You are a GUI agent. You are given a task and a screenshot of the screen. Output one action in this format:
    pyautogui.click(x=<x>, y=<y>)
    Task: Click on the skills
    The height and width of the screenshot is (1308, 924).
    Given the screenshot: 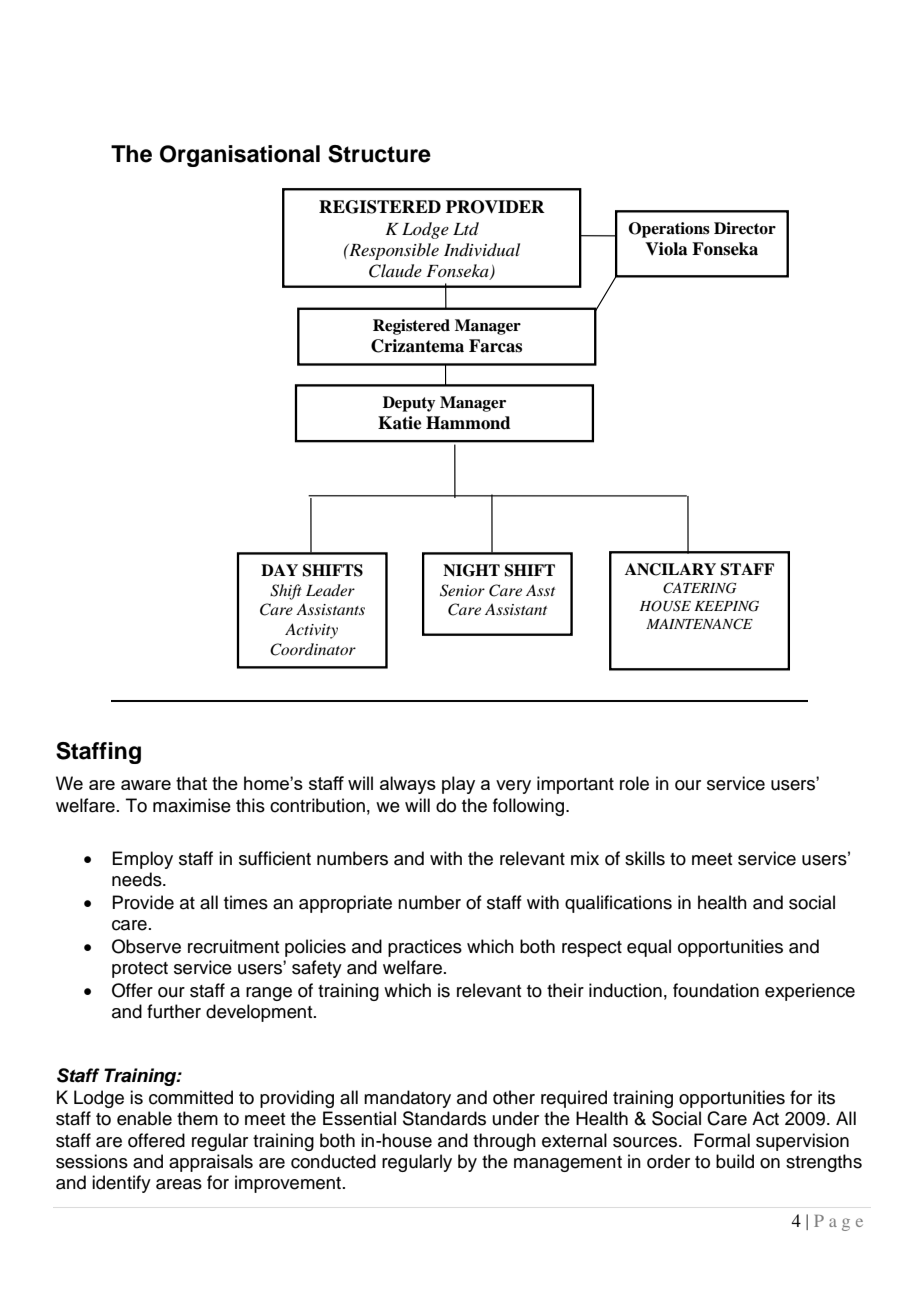 What is the action you would take?
    pyautogui.click(x=645, y=858)
